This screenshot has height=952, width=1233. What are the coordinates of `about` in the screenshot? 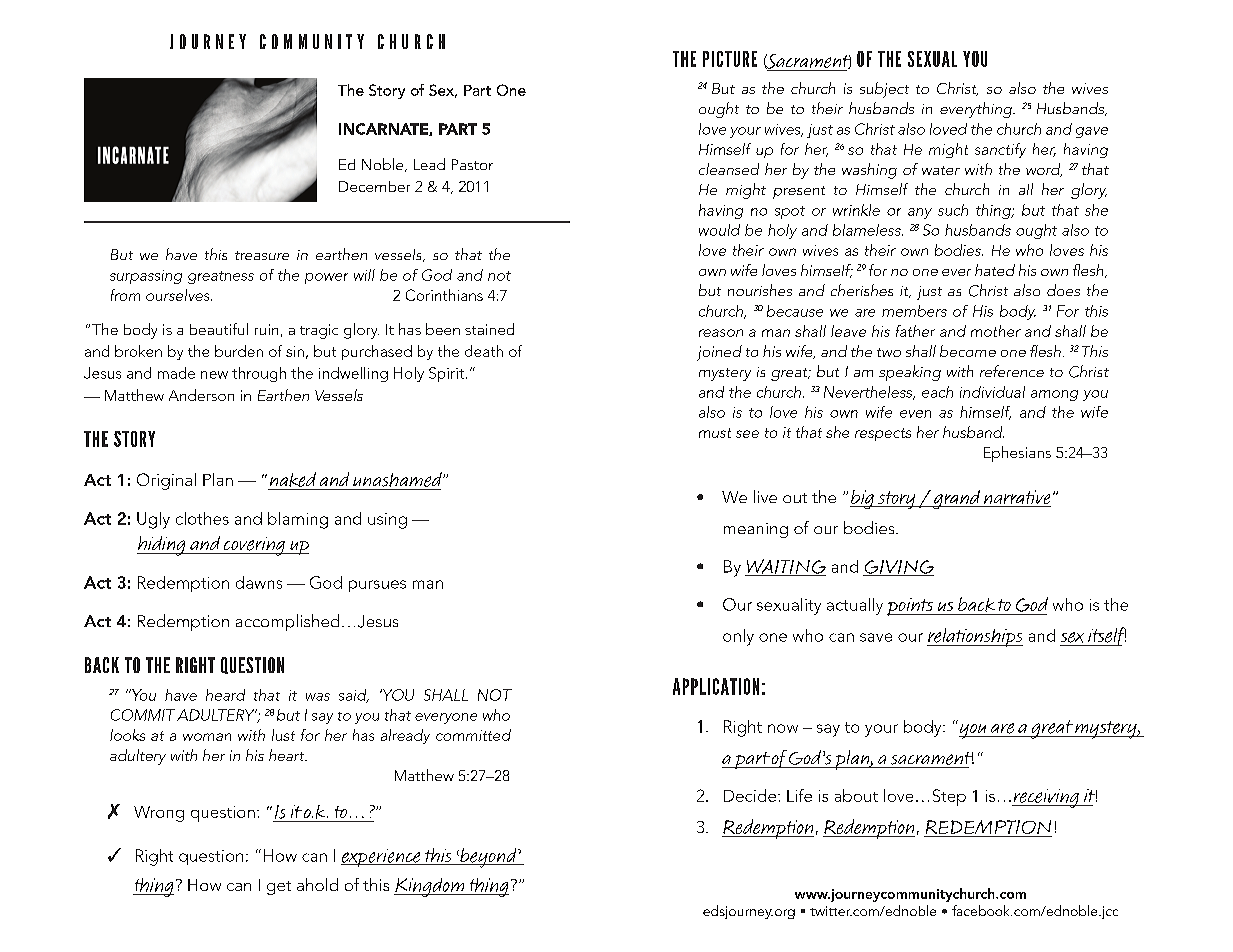 It's located at (856, 795).
